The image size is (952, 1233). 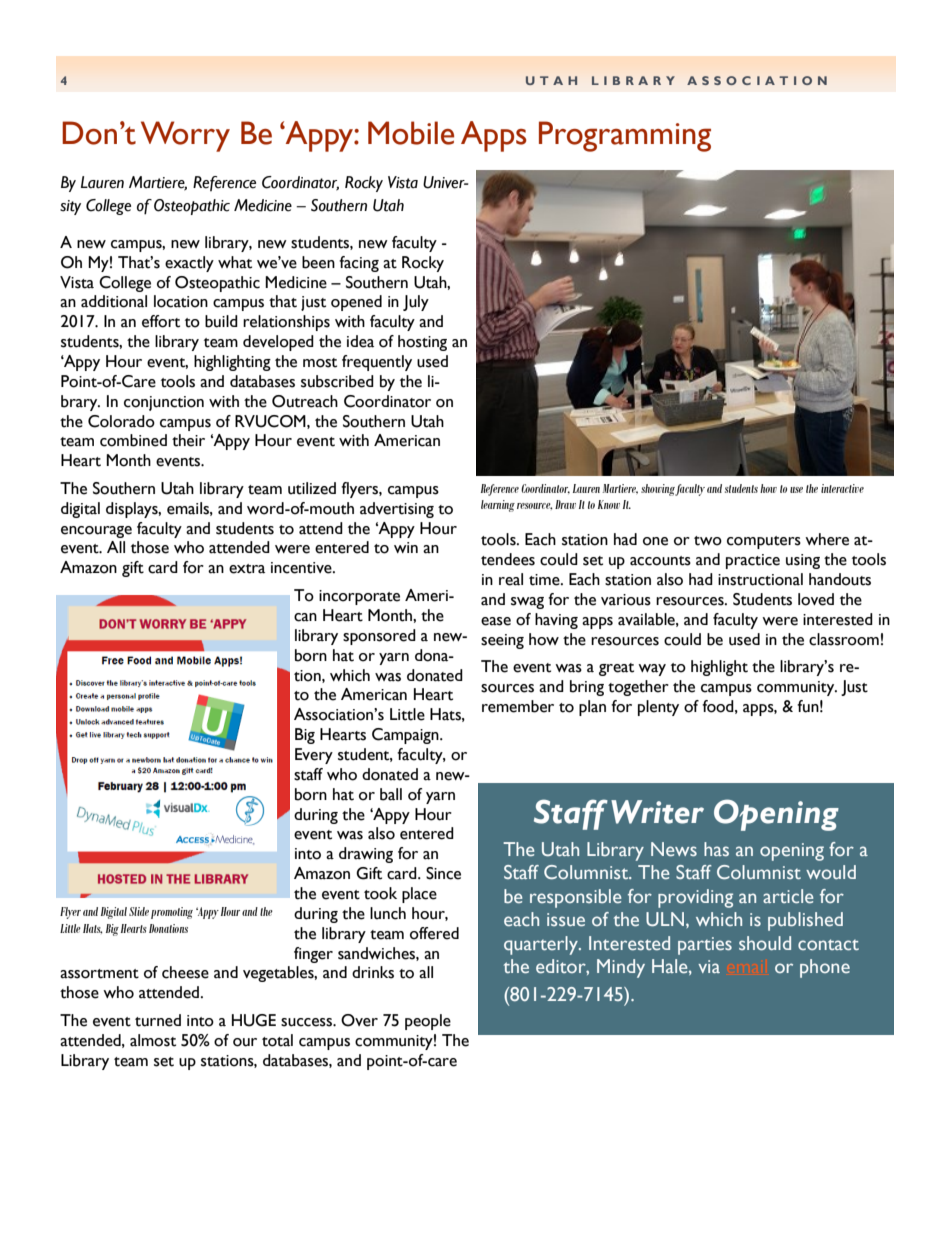 What do you see at coordinates (158, 1020) in the screenshot?
I see `turned` at bounding box center [158, 1020].
